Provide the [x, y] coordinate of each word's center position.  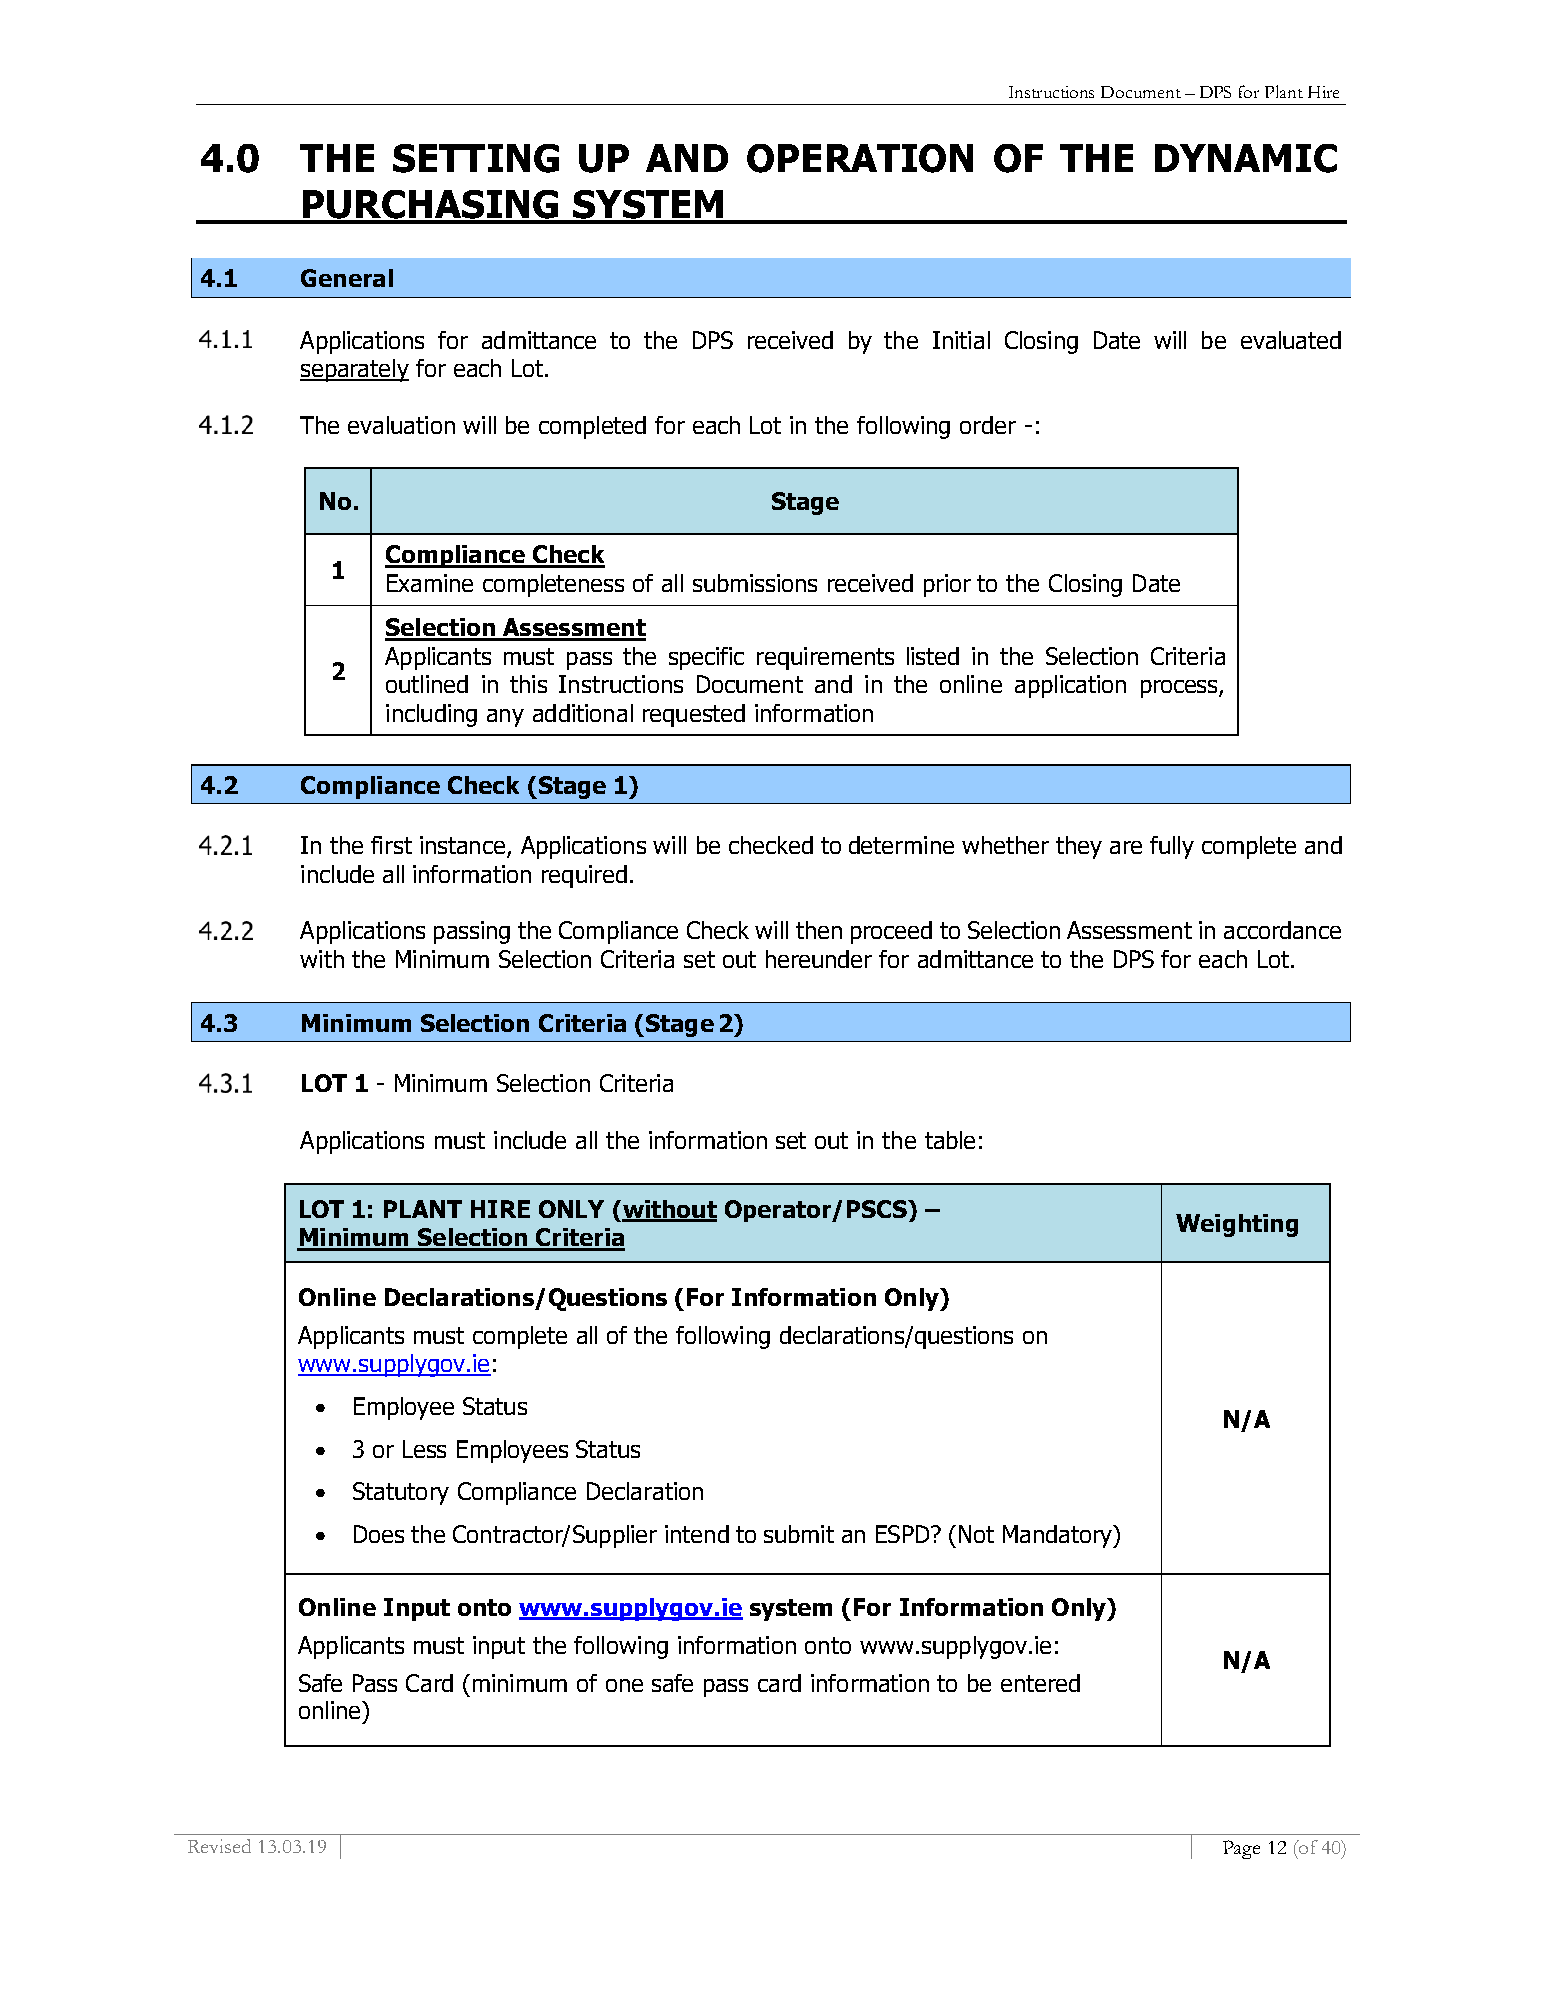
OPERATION [860, 158]
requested [694, 715]
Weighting [1237, 1225]
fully [1172, 847]
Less [424, 1449]
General [347, 278]
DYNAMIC [1246, 158]
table [950, 1140]
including [431, 715]
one [624, 1685]
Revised [219, 1846]
